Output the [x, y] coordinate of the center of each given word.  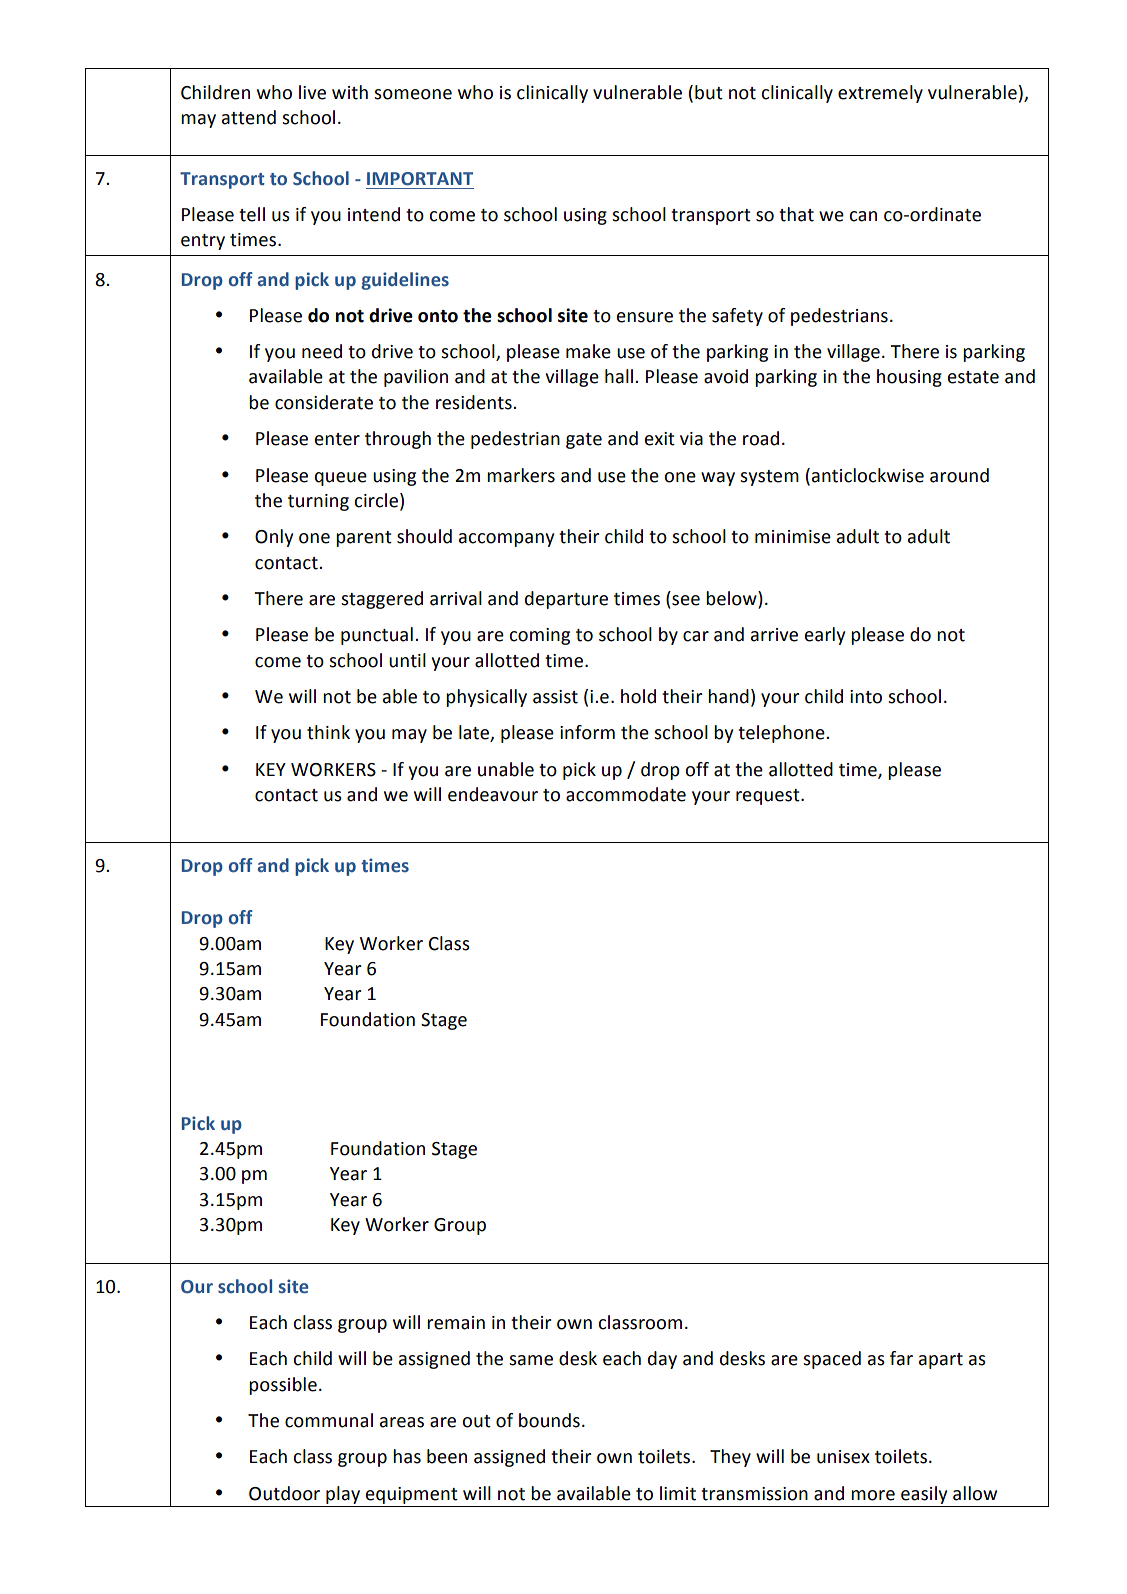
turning [318, 502]
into [866, 697]
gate [584, 441]
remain [456, 1323]
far [901, 1358]
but [709, 92]
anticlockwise [866, 475]
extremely [880, 94]
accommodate [626, 794]
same [531, 1360]
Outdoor [284, 1493]
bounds [549, 1420]
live [312, 92]
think [328, 732]
